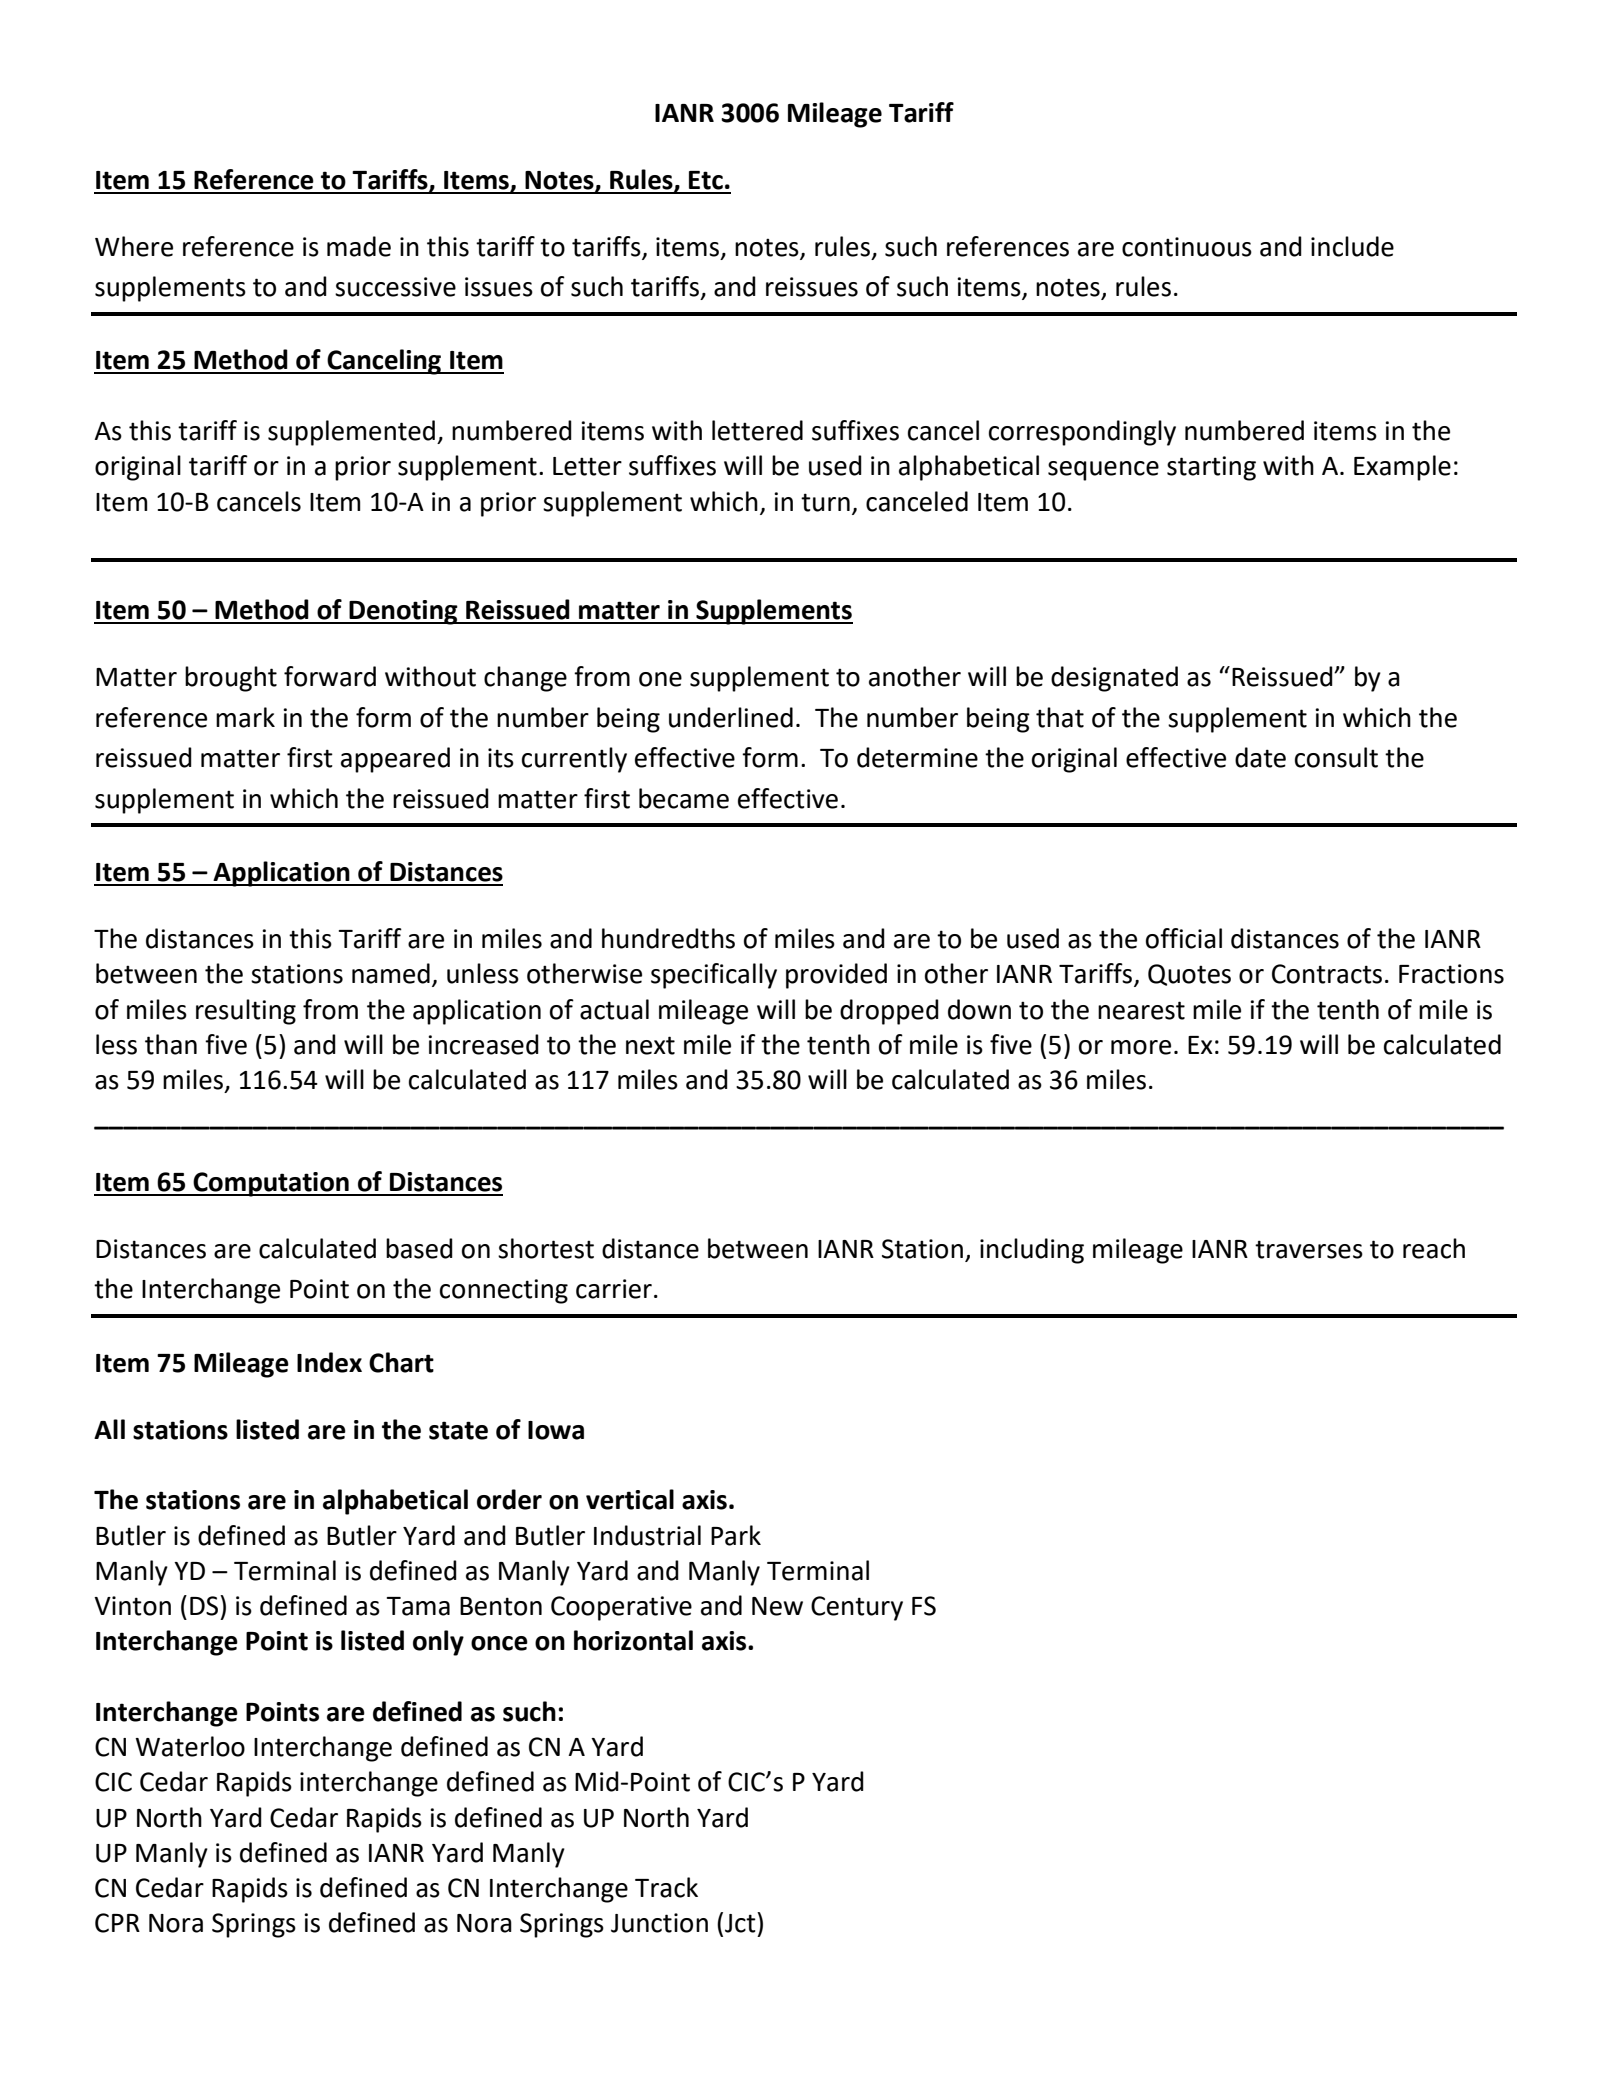  I want to click on Track, so click(666, 1887).
